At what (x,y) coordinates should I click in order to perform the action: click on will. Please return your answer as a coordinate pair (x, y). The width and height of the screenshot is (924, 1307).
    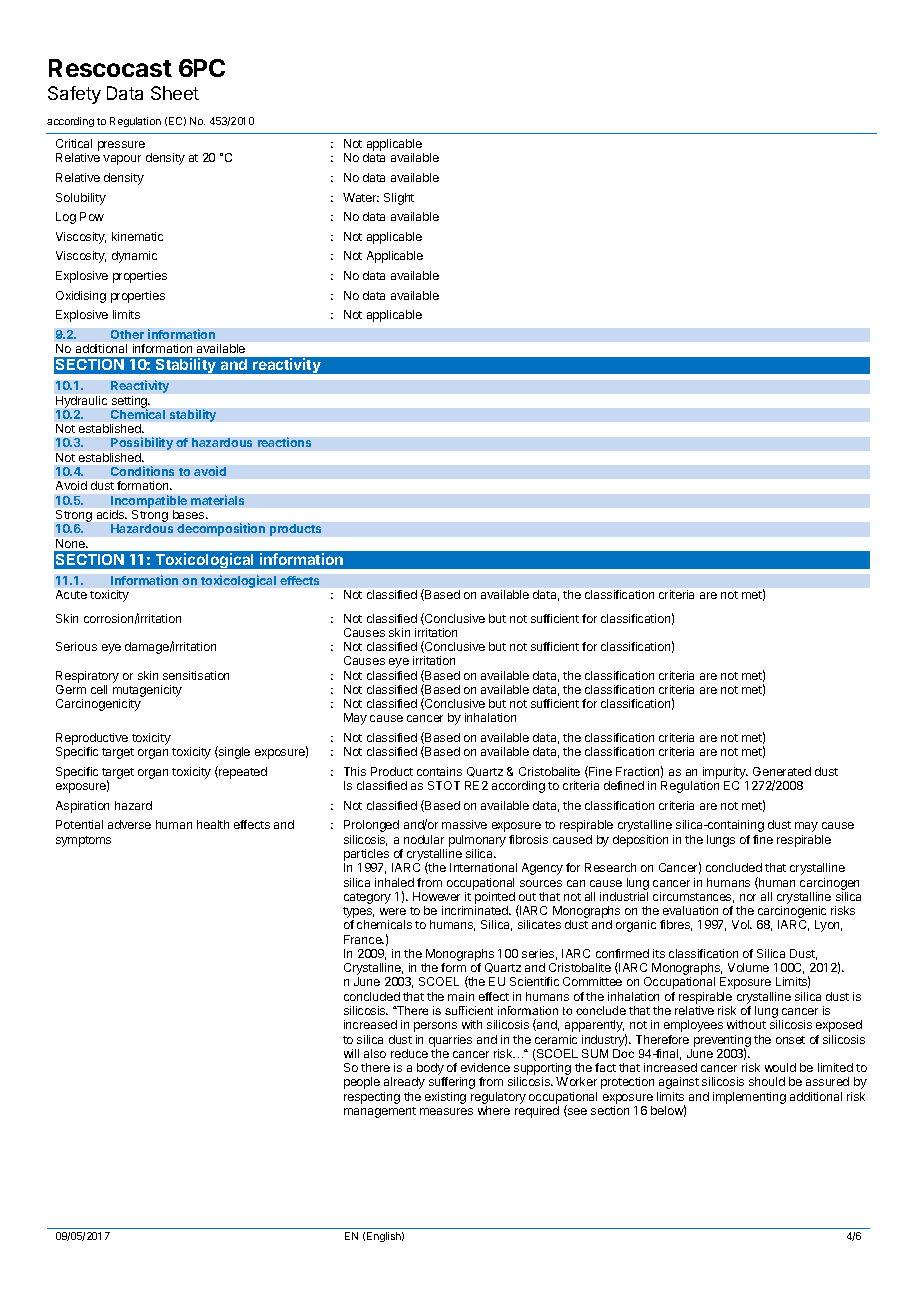
    Looking at the image, I should click on (351, 1053).
